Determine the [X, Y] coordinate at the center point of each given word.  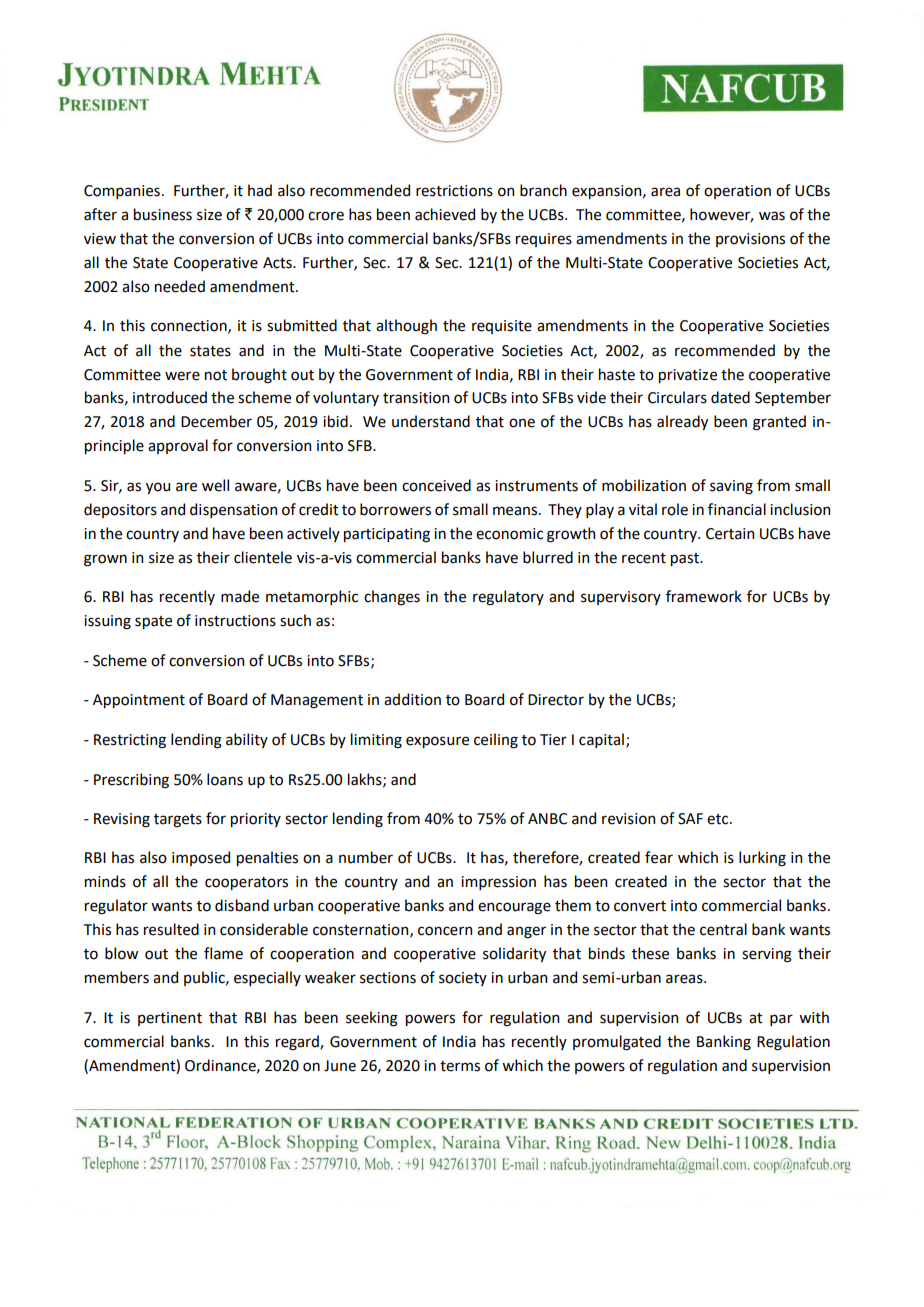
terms [460, 1066]
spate [153, 622]
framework [704, 596]
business [163, 214]
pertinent [170, 1019]
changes [392, 598]
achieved [445, 214]
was [772, 216]
